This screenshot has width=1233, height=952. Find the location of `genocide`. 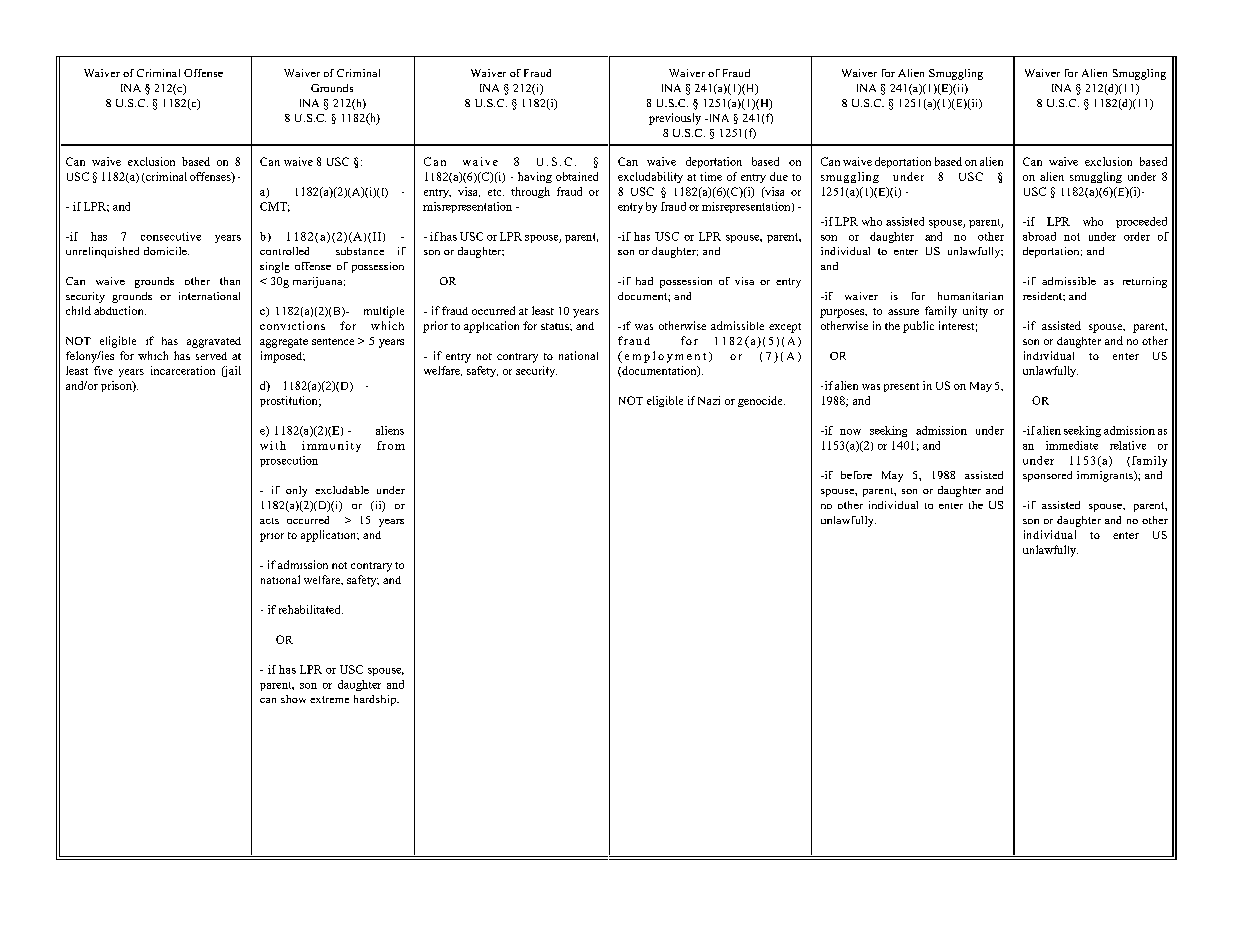

genocide is located at coordinates (761, 401).
